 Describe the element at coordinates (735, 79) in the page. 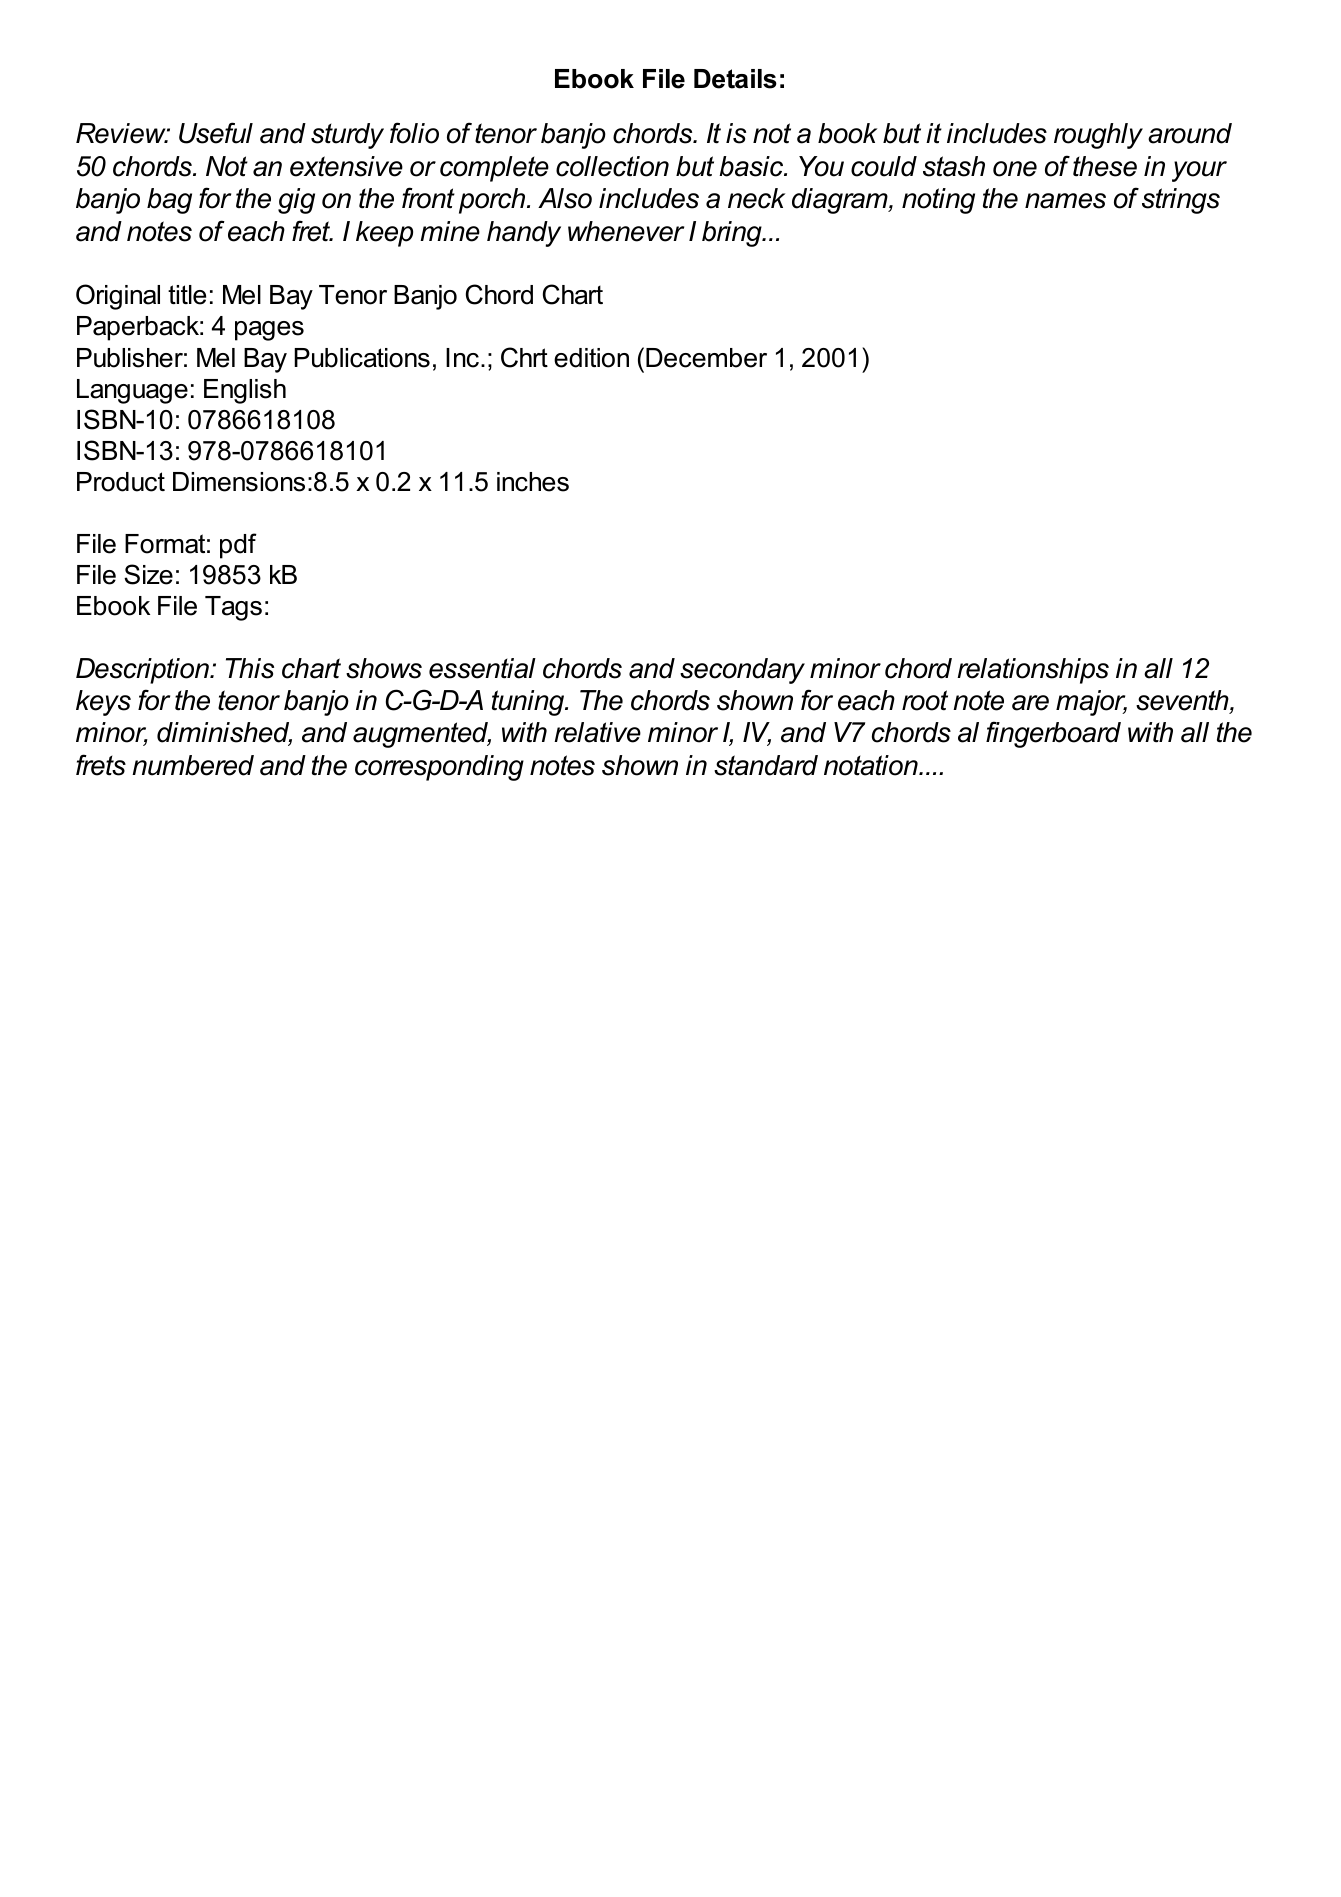

I see `Details` at that location.
